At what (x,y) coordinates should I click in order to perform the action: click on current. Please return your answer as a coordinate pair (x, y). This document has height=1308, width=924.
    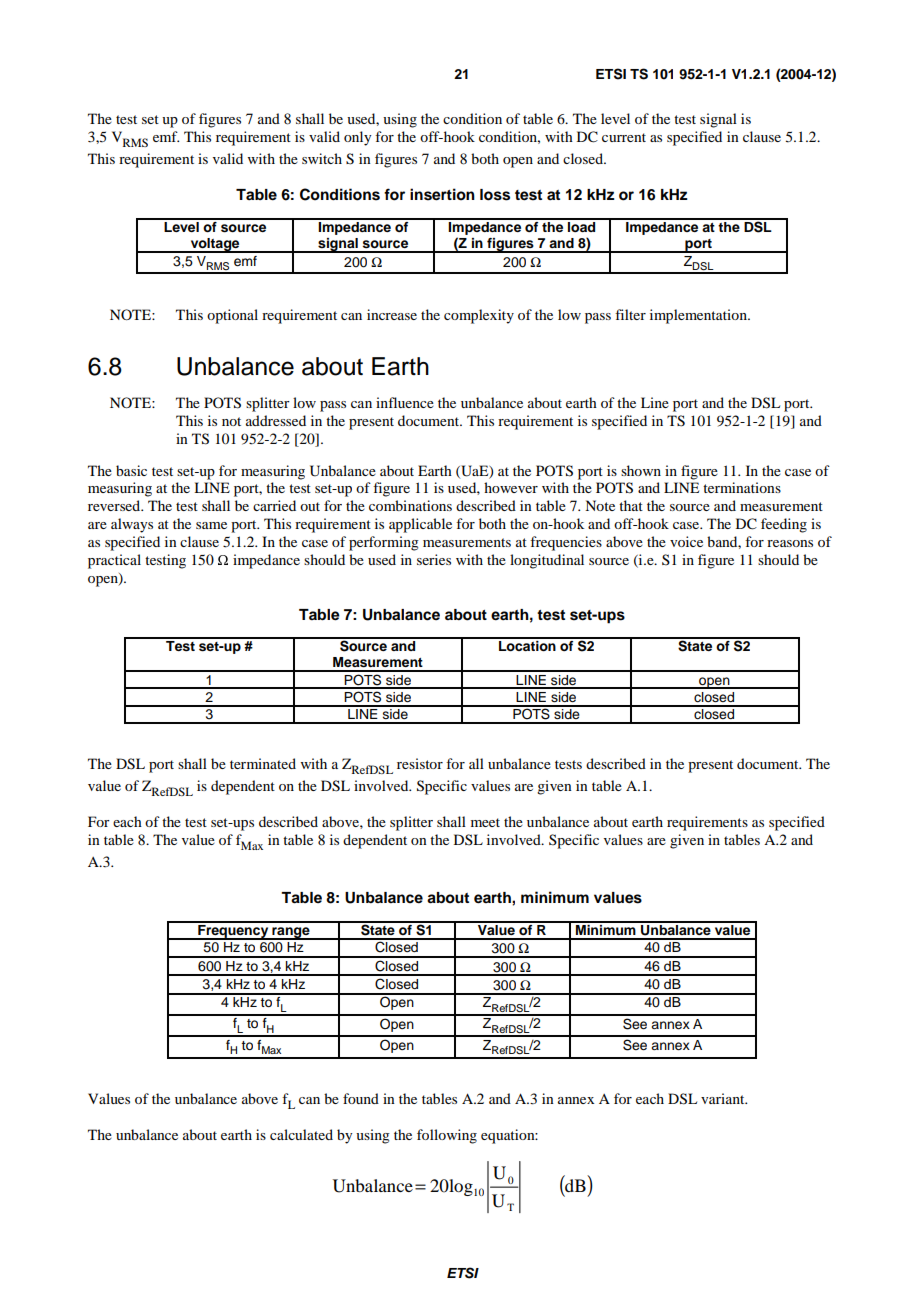
    Looking at the image, I should click on (624, 137).
